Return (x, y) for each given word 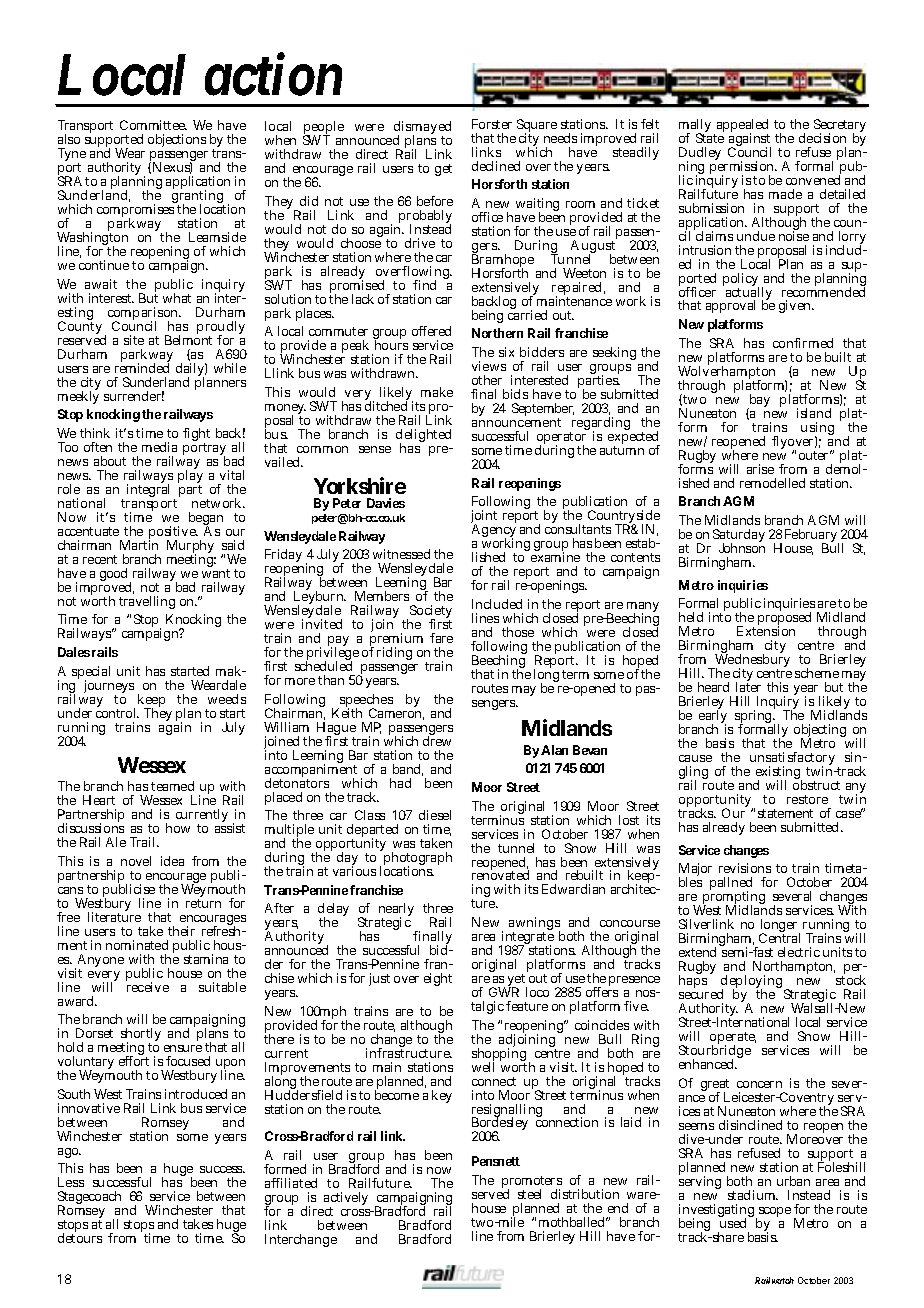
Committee (153, 125)
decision (822, 138)
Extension (766, 631)
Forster (492, 124)
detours (80, 1238)
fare (441, 638)
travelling (147, 602)
